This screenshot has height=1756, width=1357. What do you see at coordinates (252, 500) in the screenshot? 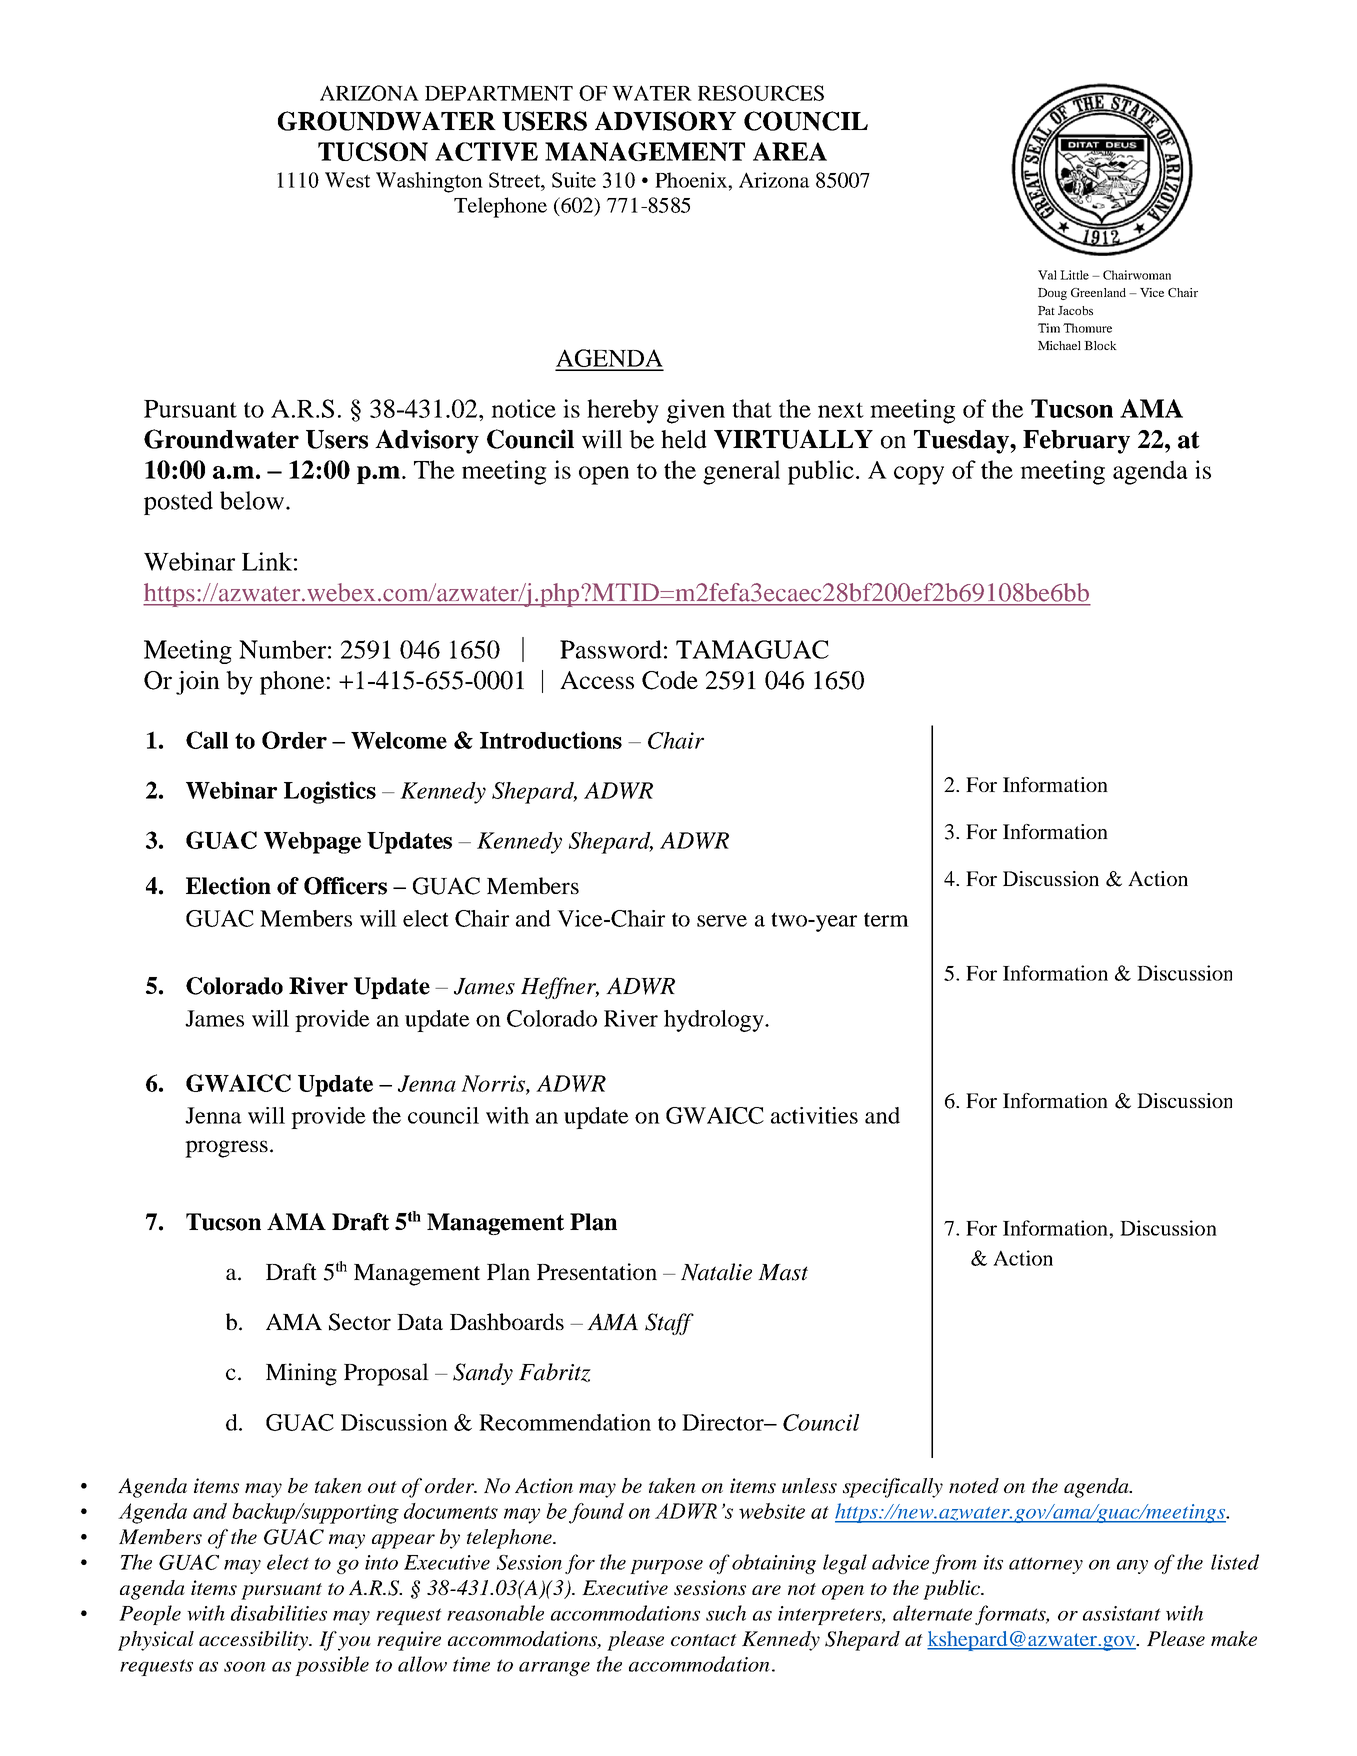
I see `below` at bounding box center [252, 500].
